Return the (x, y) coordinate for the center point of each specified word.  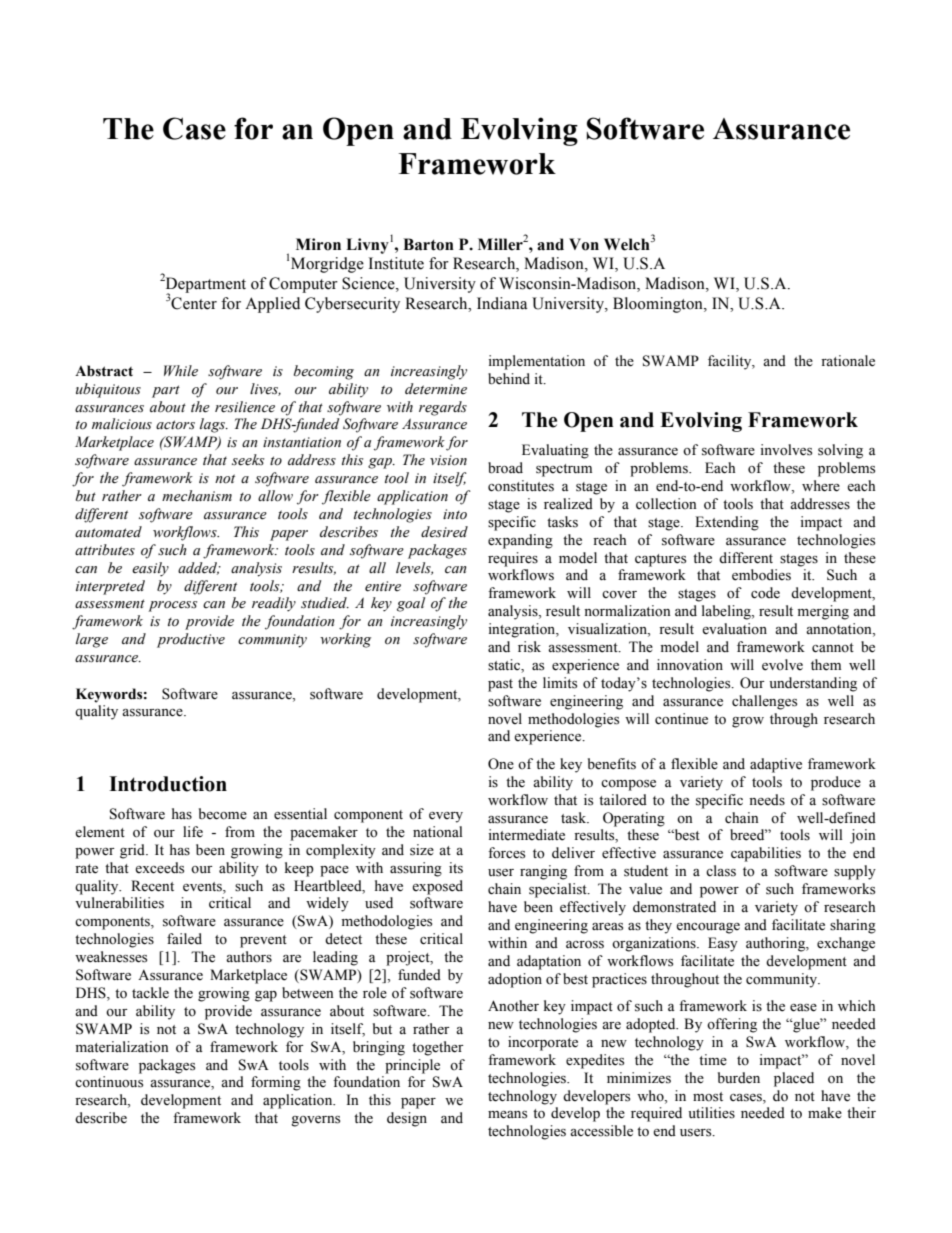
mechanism (197, 496)
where (821, 486)
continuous (109, 1082)
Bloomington (659, 305)
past (500, 685)
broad (505, 468)
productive (191, 640)
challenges (764, 702)
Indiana (502, 303)
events (203, 887)
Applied (272, 305)
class (721, 871)
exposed (437, 887)
